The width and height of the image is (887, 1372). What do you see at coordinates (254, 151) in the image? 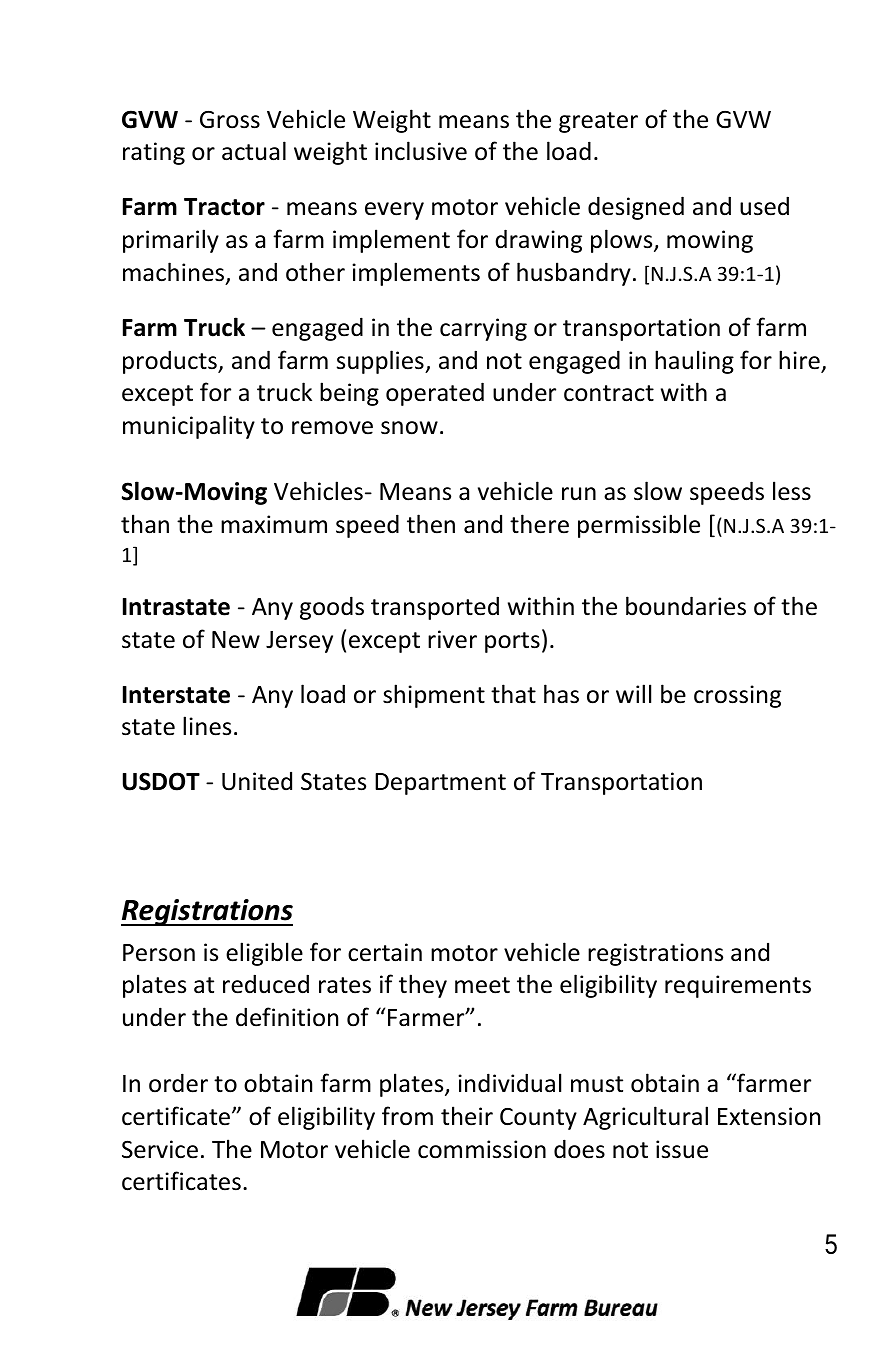
I see `actual` at bounding box center [254, 151].
